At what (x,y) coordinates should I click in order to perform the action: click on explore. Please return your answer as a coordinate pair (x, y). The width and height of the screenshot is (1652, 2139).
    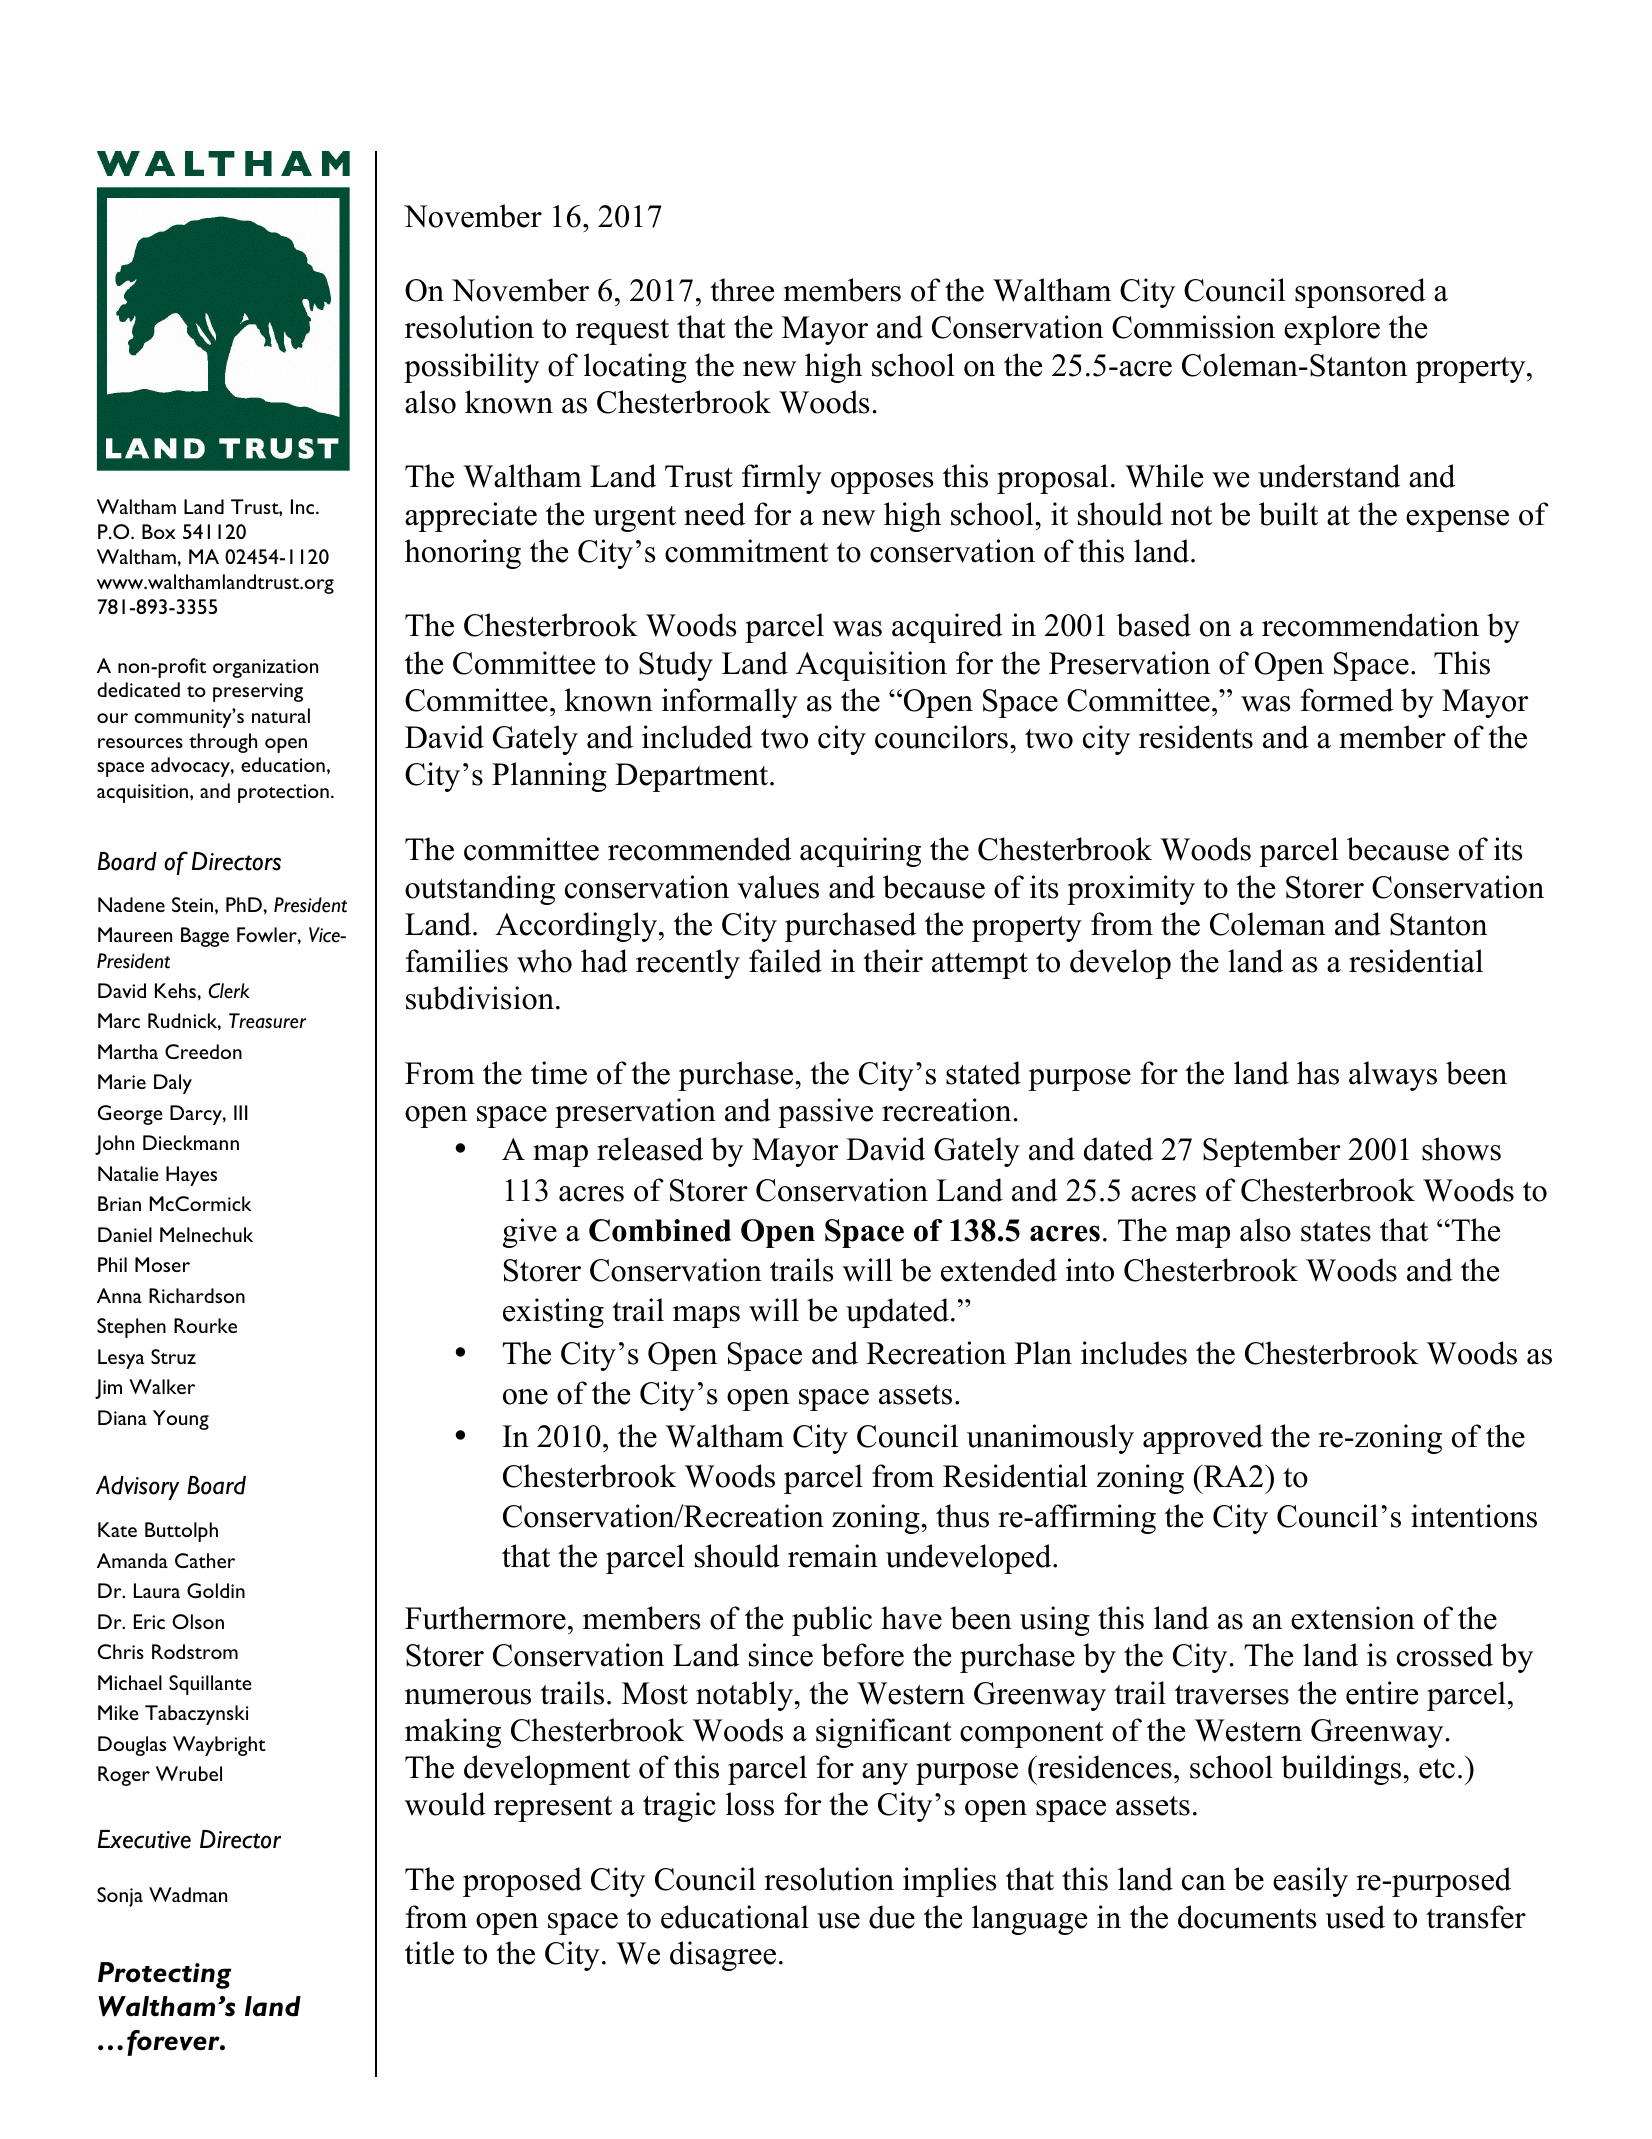
    Looking at the image, I should click on (1332, 330).
